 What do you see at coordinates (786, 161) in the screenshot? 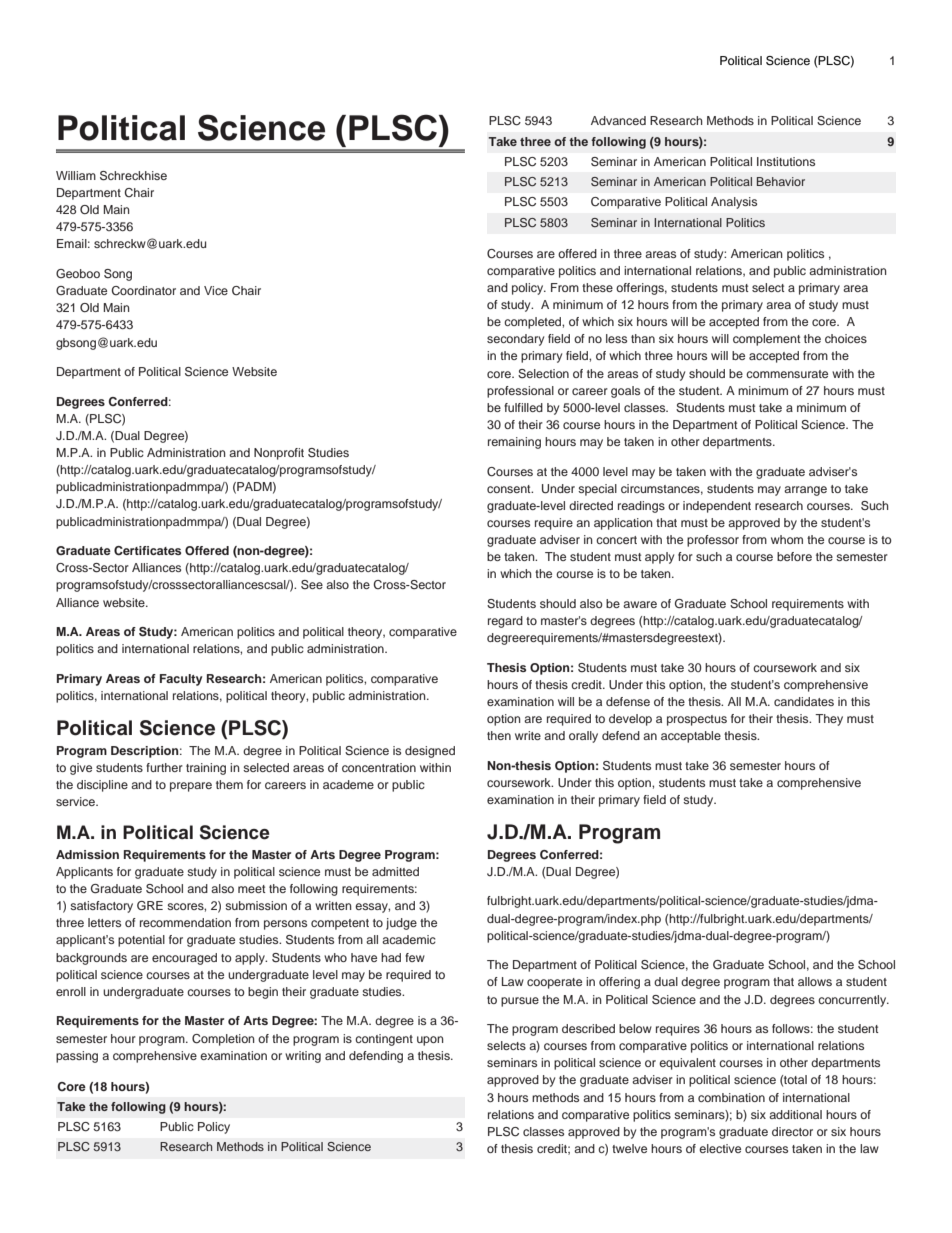
I see `Institutions` at bounding box center [786, 161].
